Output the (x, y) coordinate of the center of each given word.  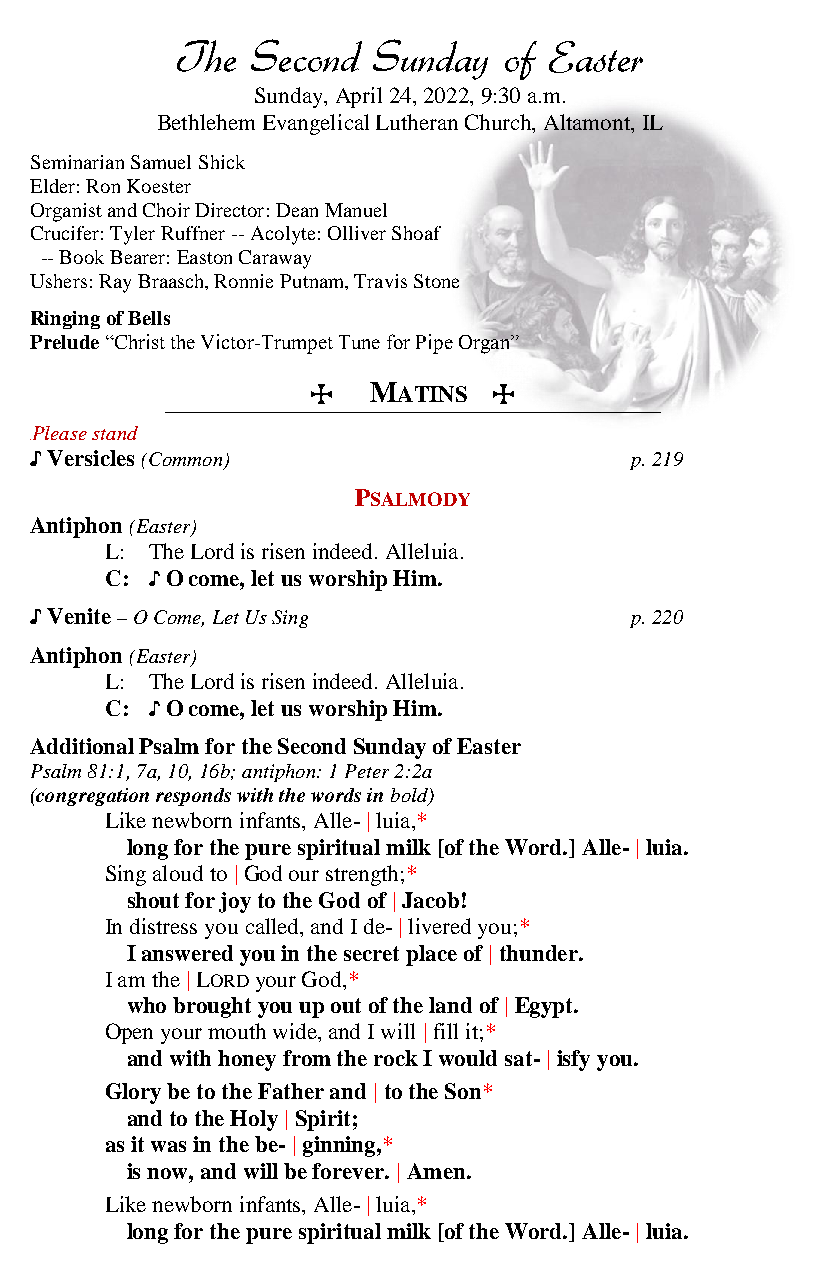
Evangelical (316, 124)
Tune (359, 342)
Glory (133, 1093)
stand (115, 433)
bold (411, 796)
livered (439, 926)
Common (187, 460)
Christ (138, 341)
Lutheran (417, 122)
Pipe (434, 344)
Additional (82, 746)
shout (153, 900)
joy (235, 902)
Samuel (161, 162)
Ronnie (243, 281)
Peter (367, 771)
